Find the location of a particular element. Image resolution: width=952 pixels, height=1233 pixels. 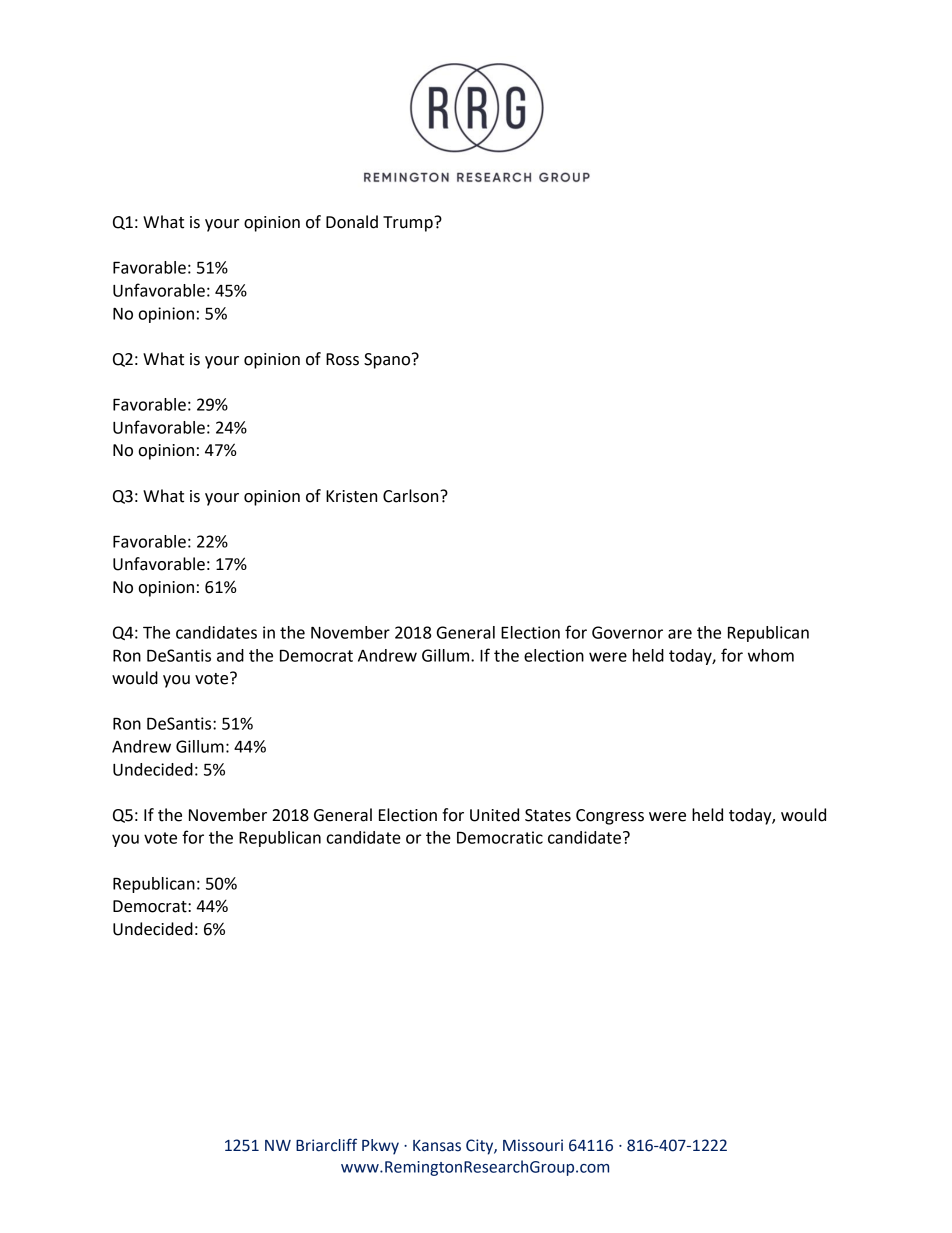

whom is located at coordinates (771, 655).
